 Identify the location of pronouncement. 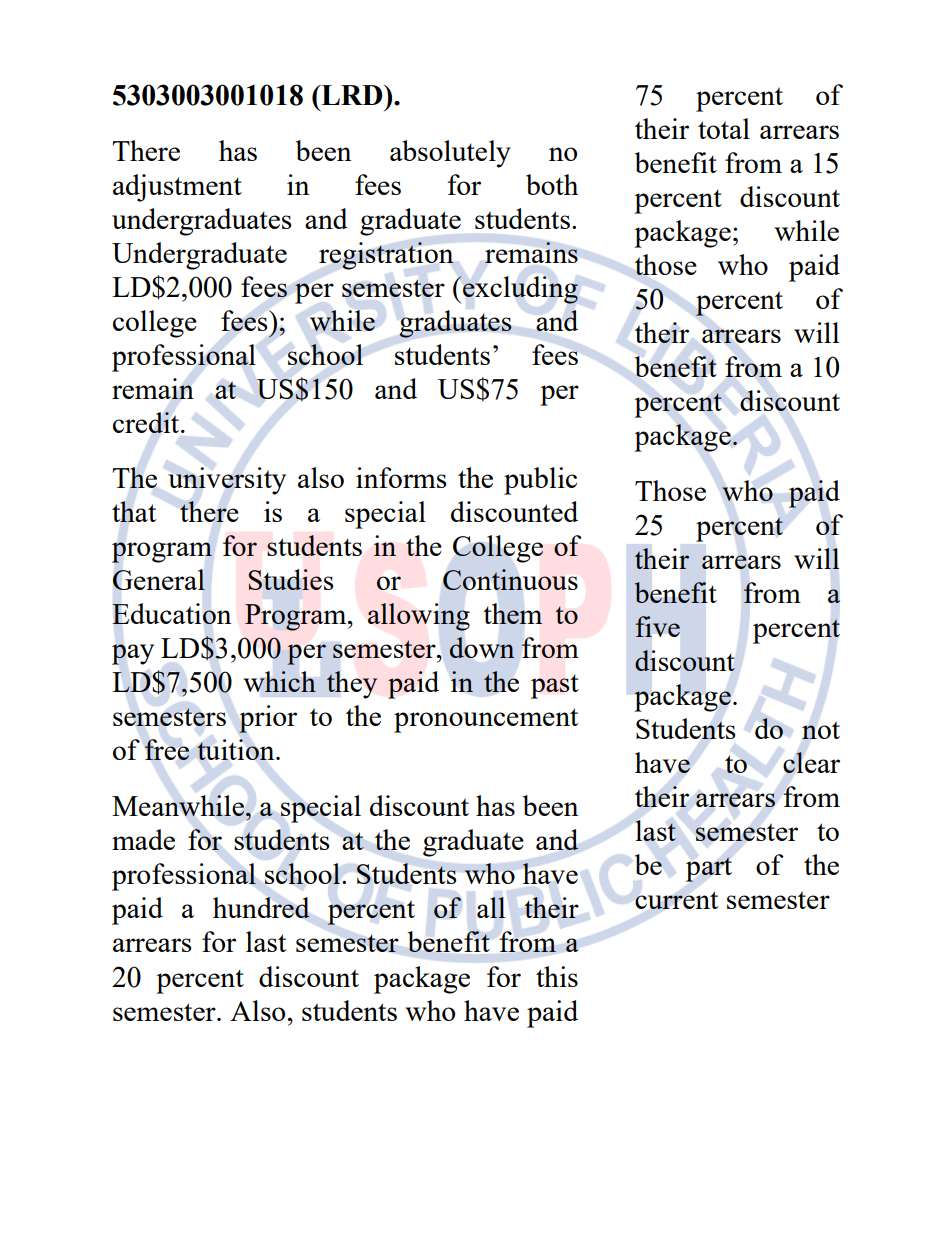
(486, 720).
